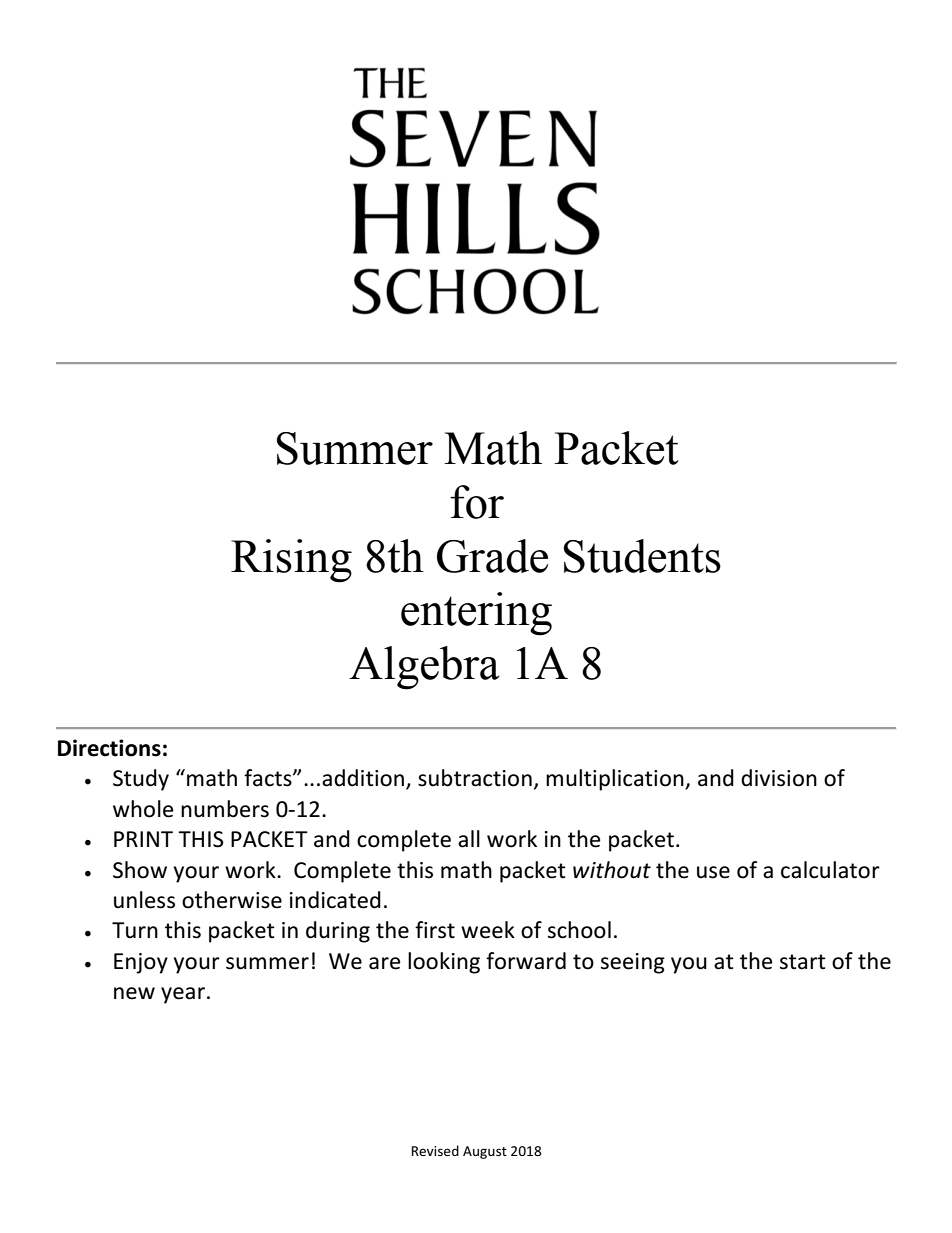 The image size is (952, 1233). What do you see at coordinates (492, 556) in the screenshot?
I see `Grade` at bounding box center [492, 556].
